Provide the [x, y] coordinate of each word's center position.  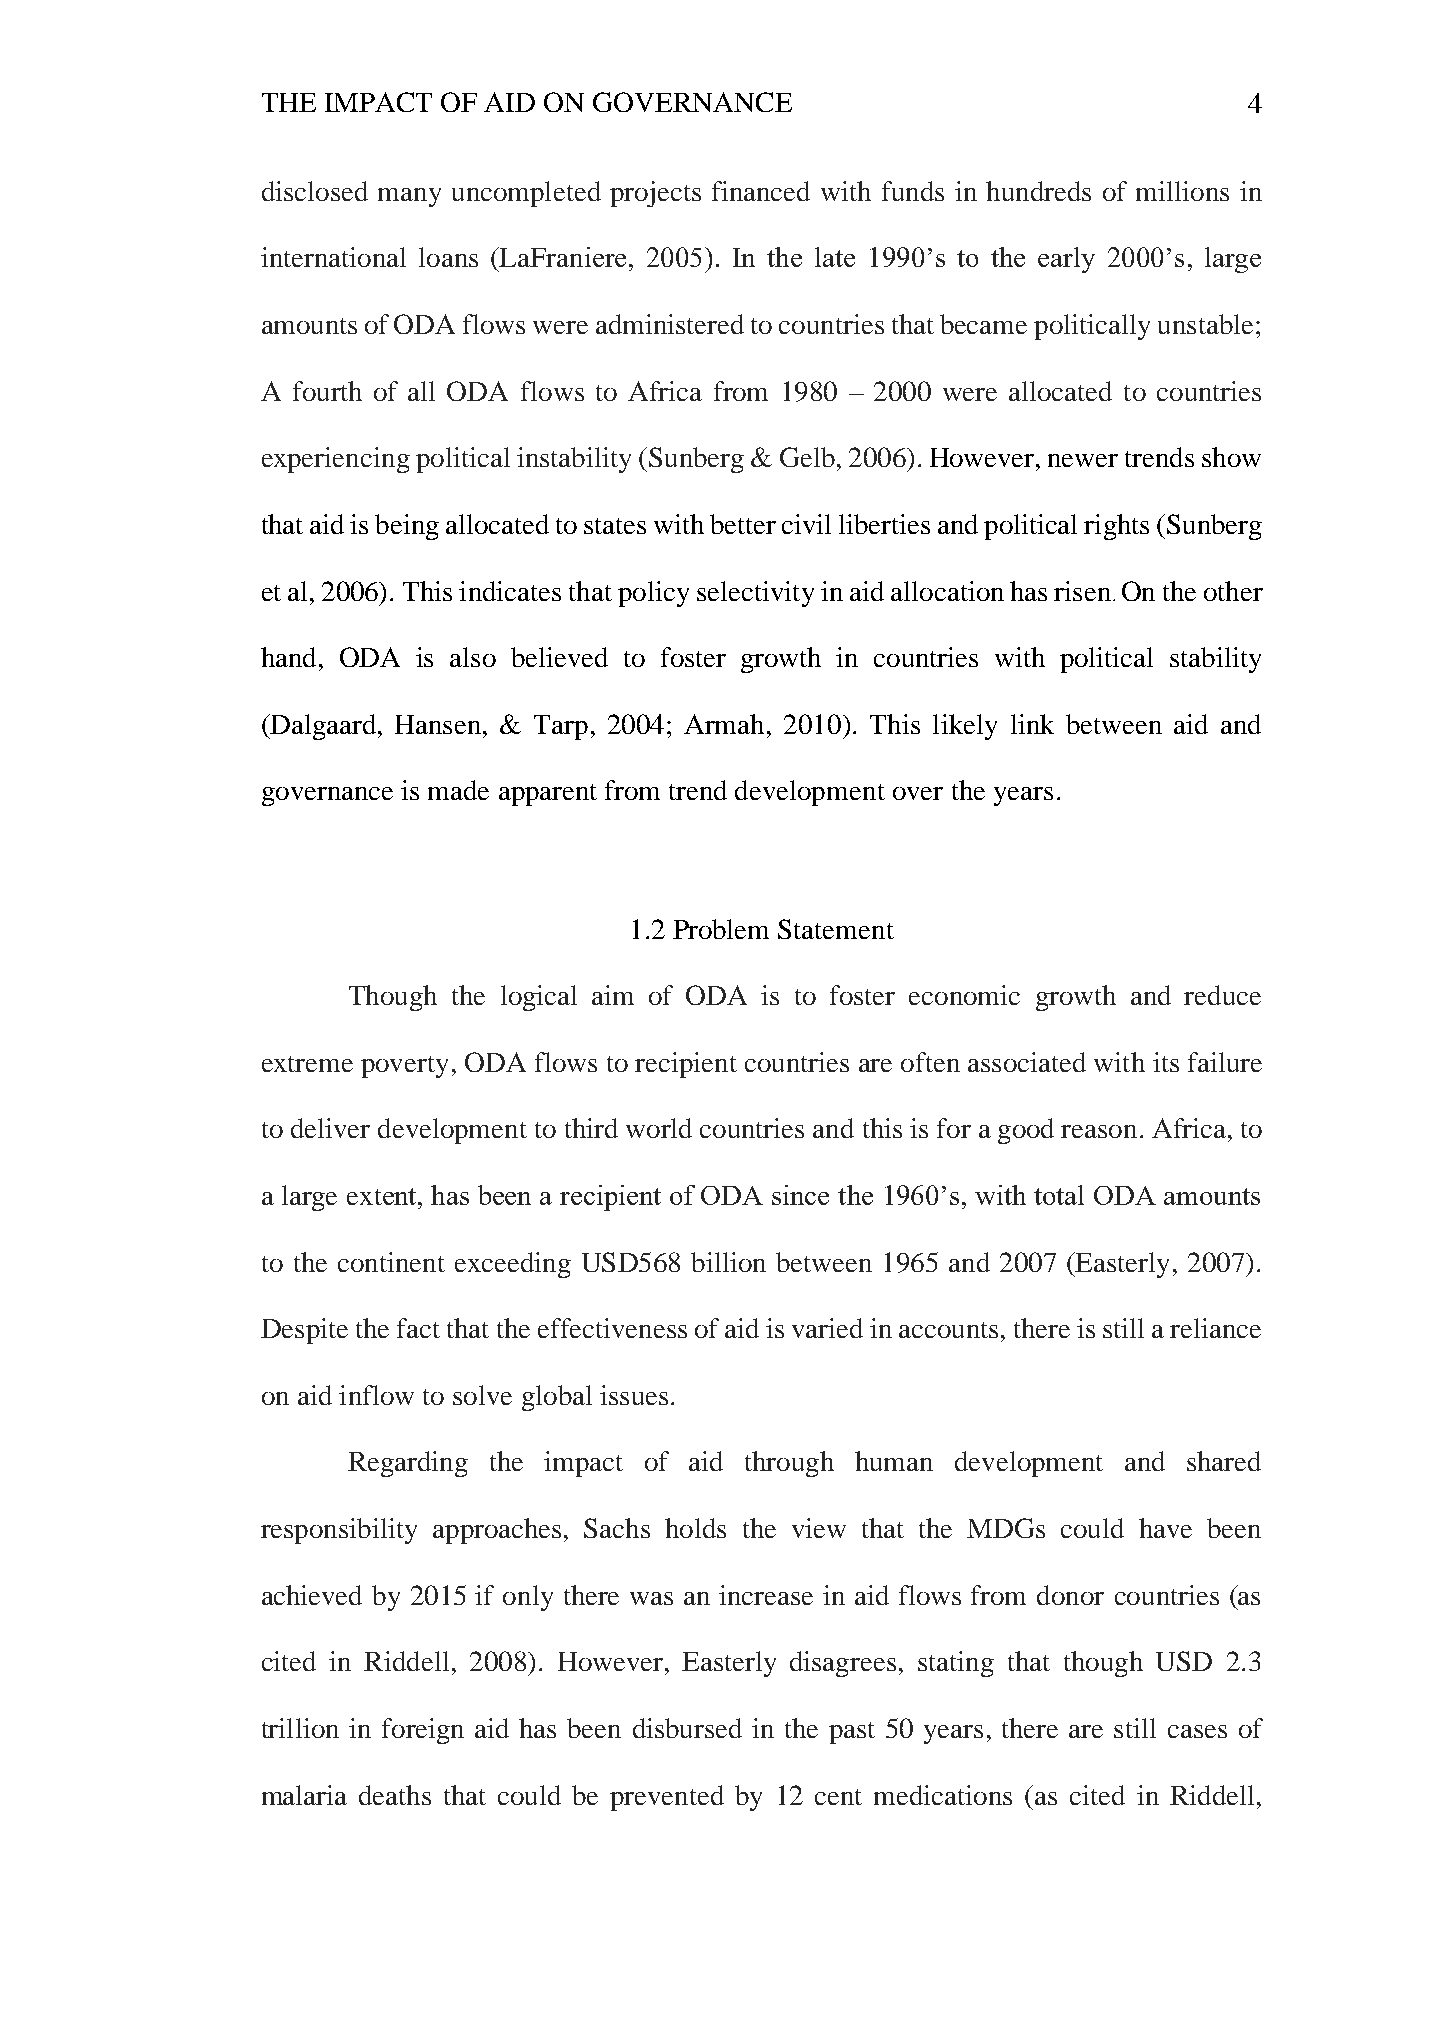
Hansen [439, 724]
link [1032, 724]
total [1059, 1195]
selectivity [755, 594]
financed [761, 191]
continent [391, 1262]
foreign [423, 1731]
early [1066, 260]
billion [728, 1262]
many [409, 197]
